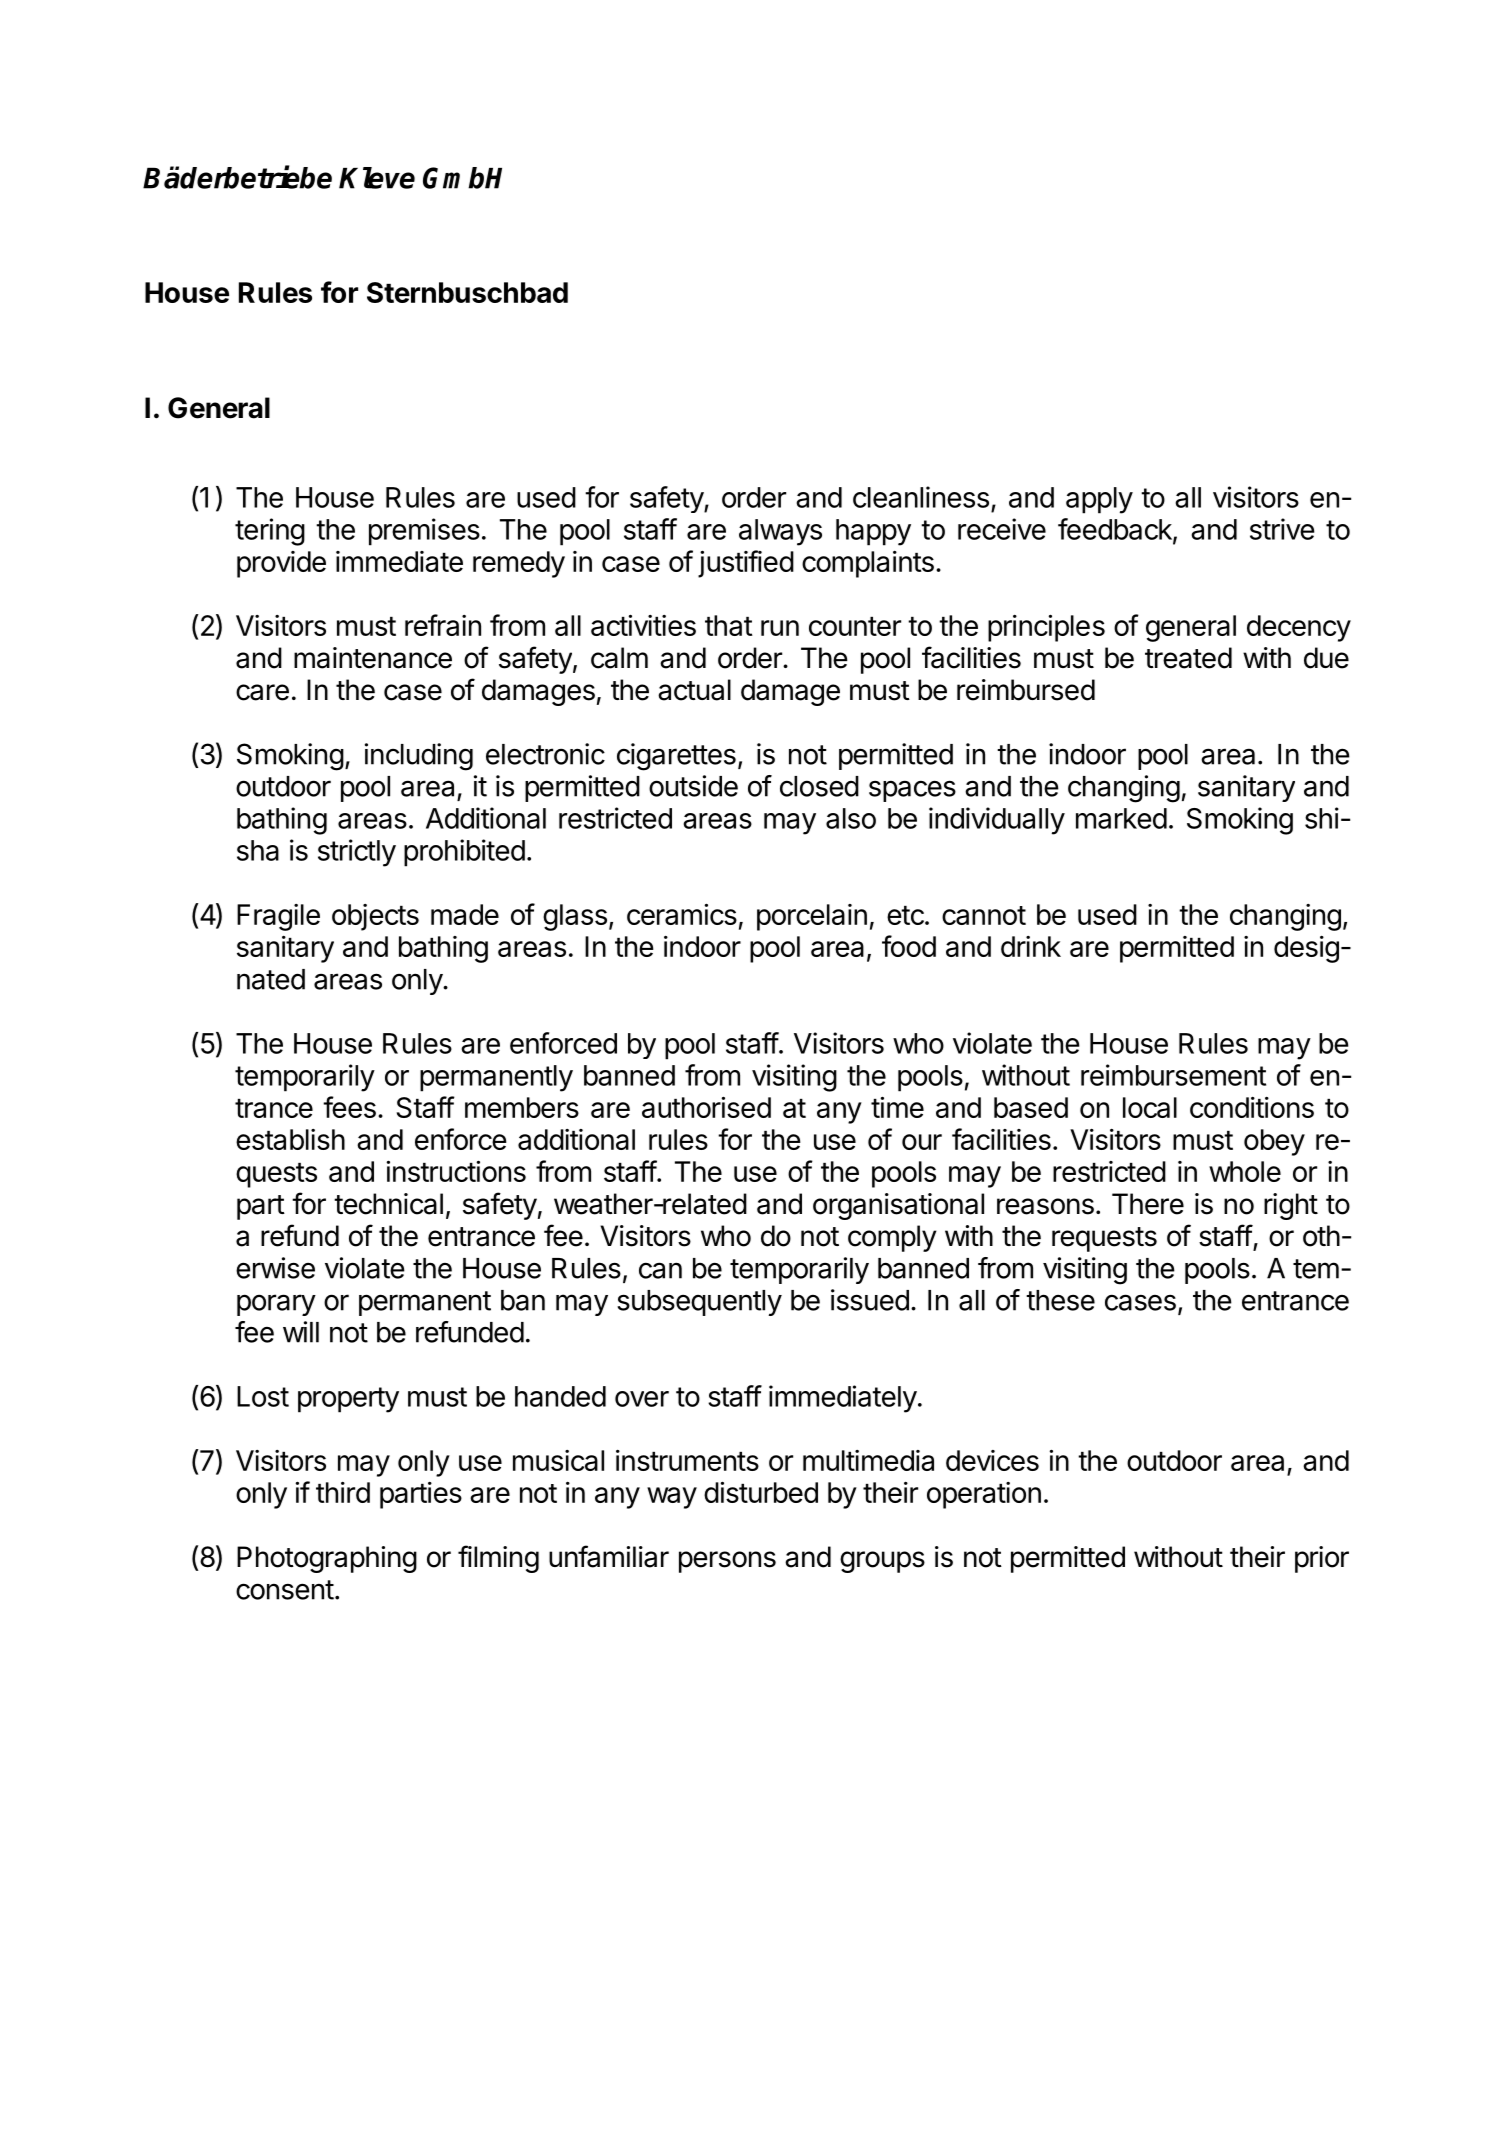  Describe the element at coordinates (1121, 818) in the screenshot. I see `marked` at that location.
